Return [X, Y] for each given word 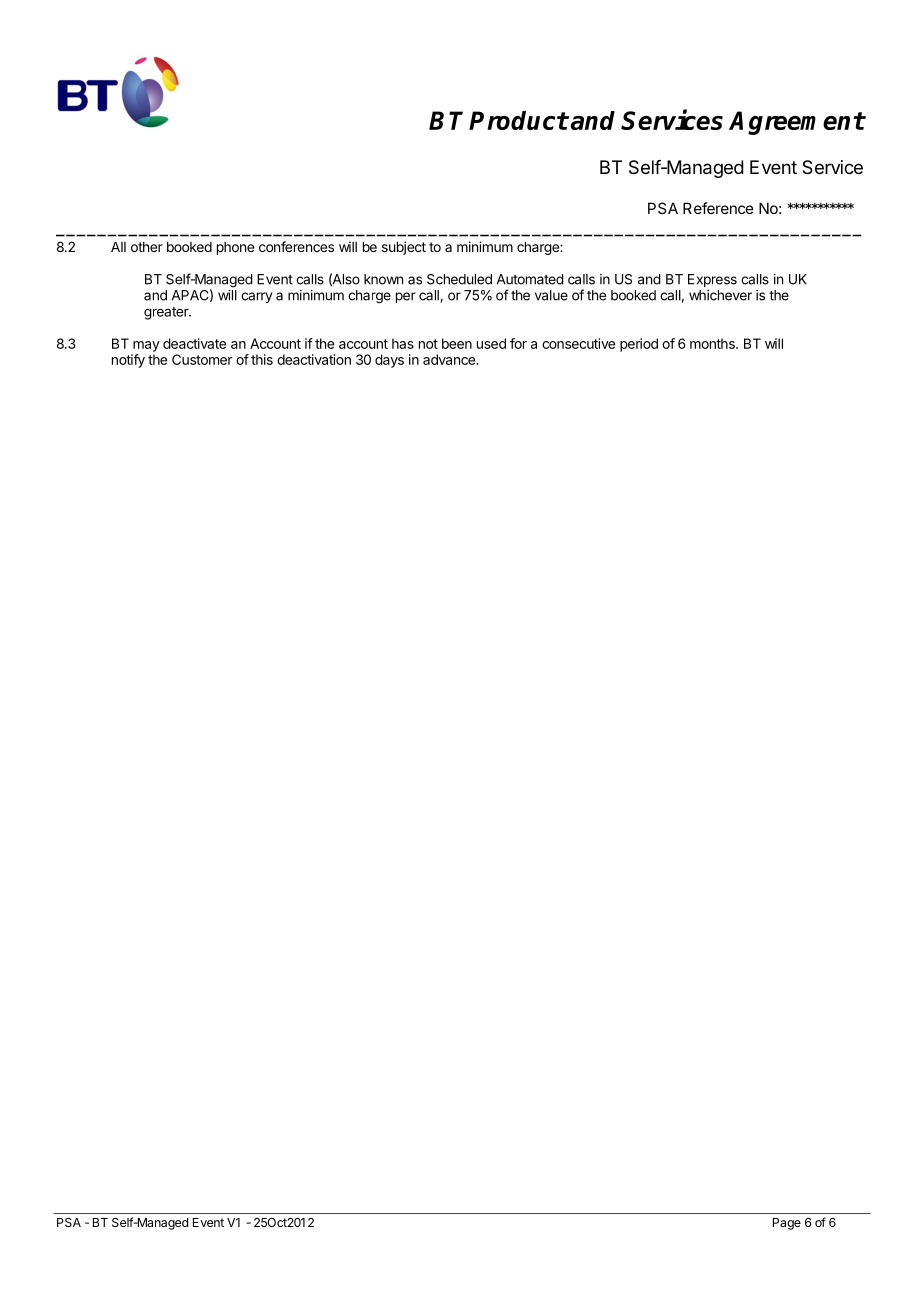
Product [518, 120]
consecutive [578, 343]
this [262, 359]
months [713, 343]
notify [128, 361]
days [389, 361]
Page [787, 1224]
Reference [718, 208]
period [639, 345]
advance [450, 359]
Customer [202, 359]
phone [235, 248]
